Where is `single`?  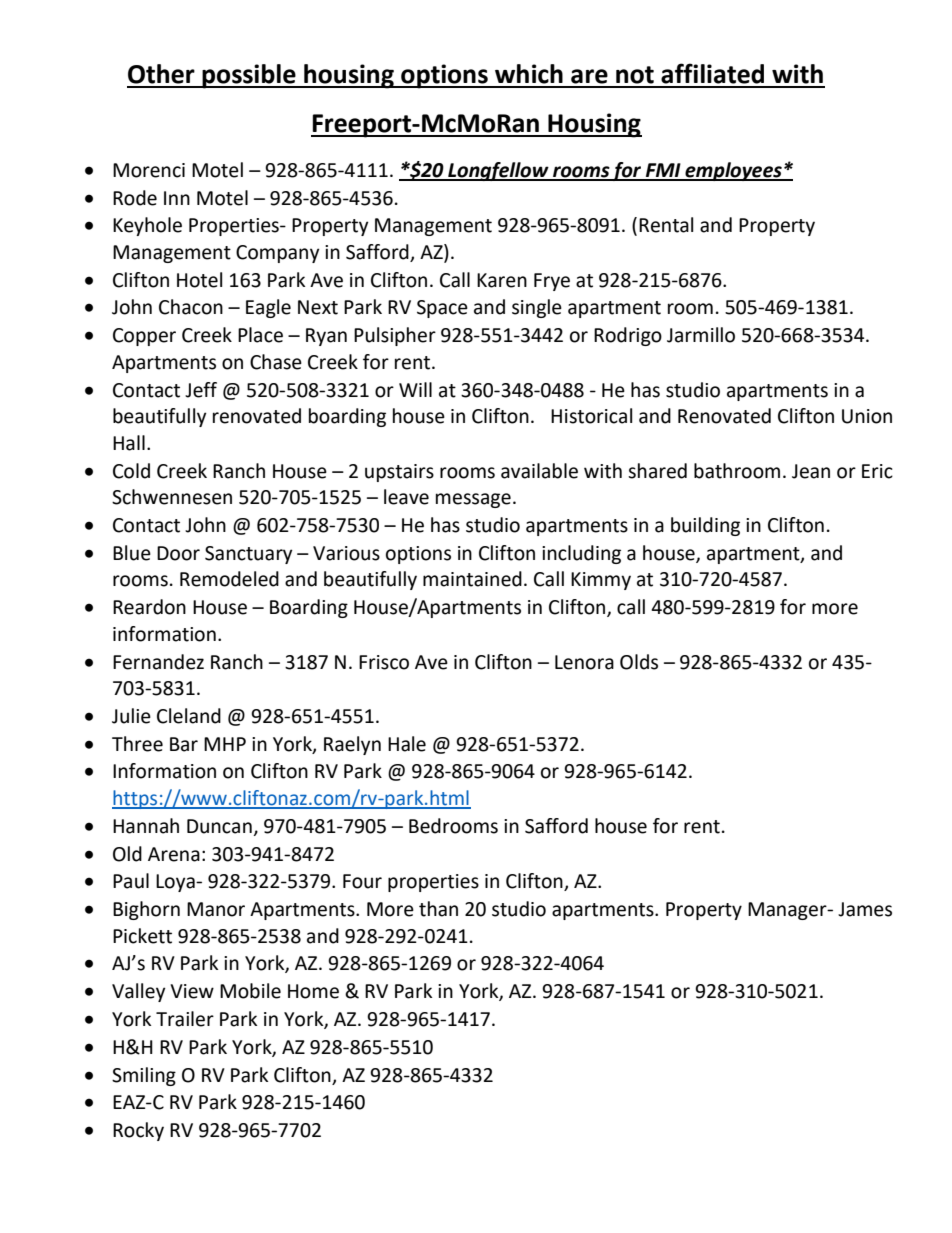
single is located at coordinates (537, 308).
